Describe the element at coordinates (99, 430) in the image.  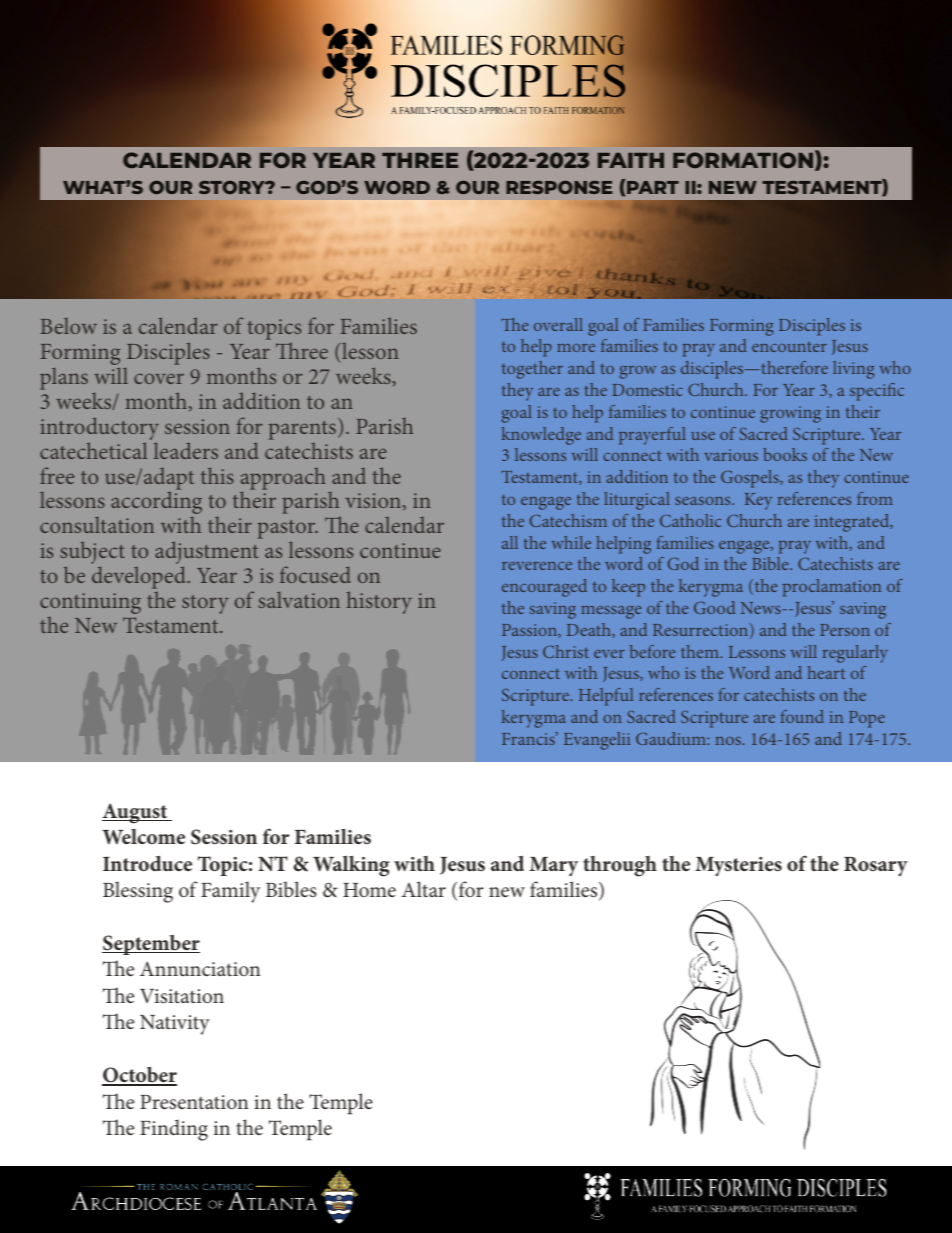
I see `introductory` at that location.
